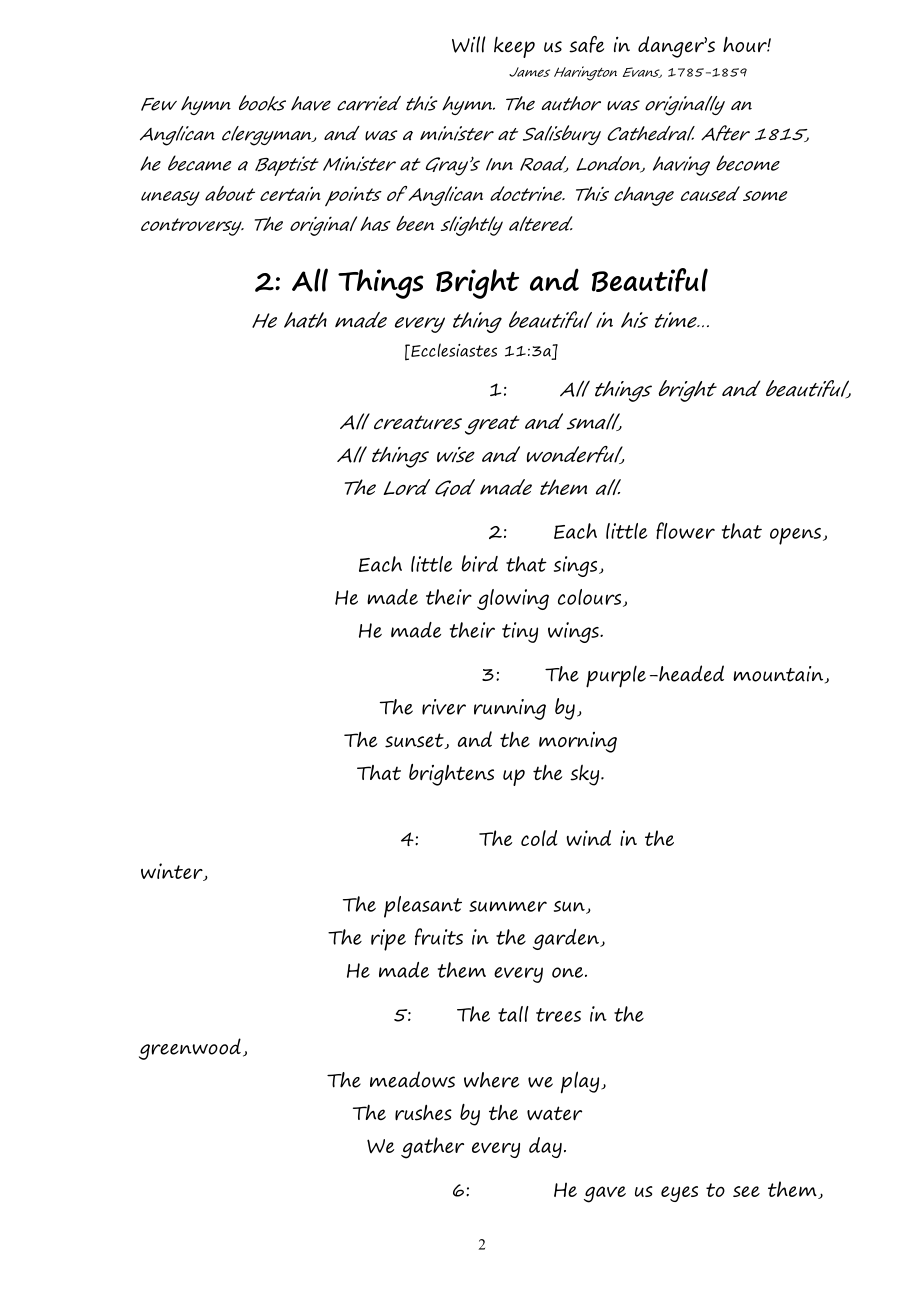  Describe the element at coordinates (453, 350) in the page. I see `Ecclesiastes` at that location.
